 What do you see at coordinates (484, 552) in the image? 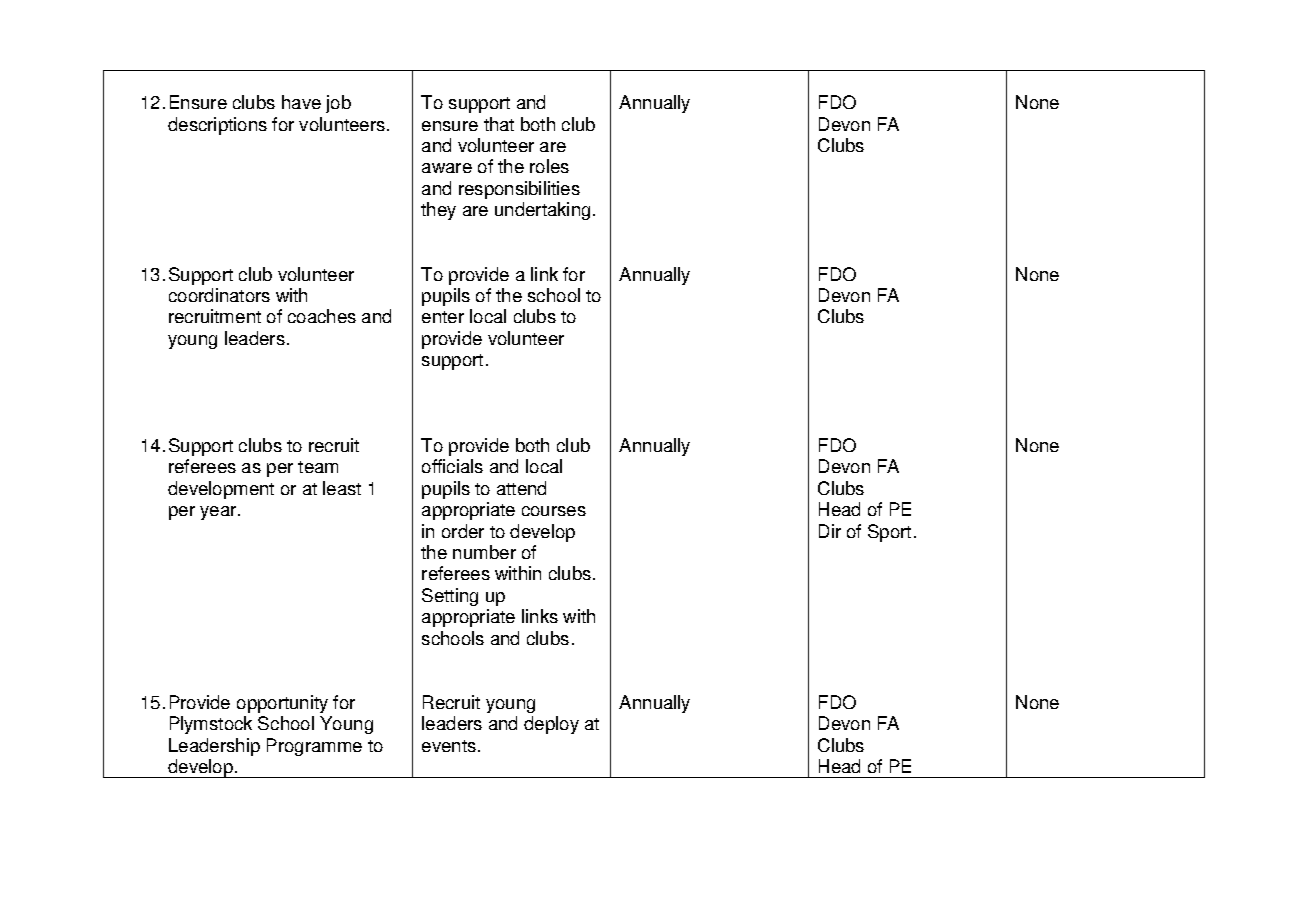
I see `number` at bounding box center [484, 552].
